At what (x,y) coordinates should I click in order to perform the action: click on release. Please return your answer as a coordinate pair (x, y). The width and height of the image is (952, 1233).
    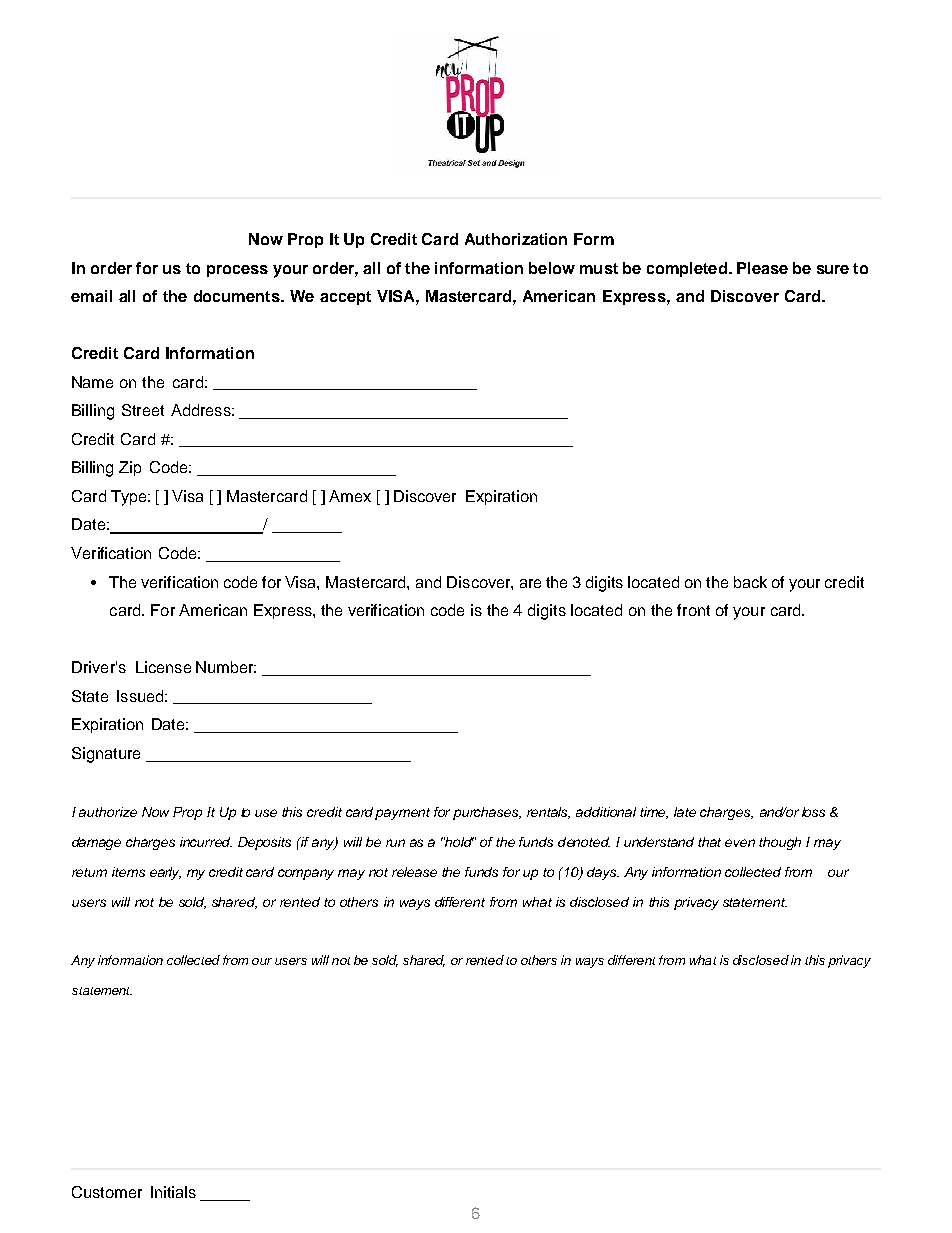
    Looking at the image, I should click on (414, 872).
